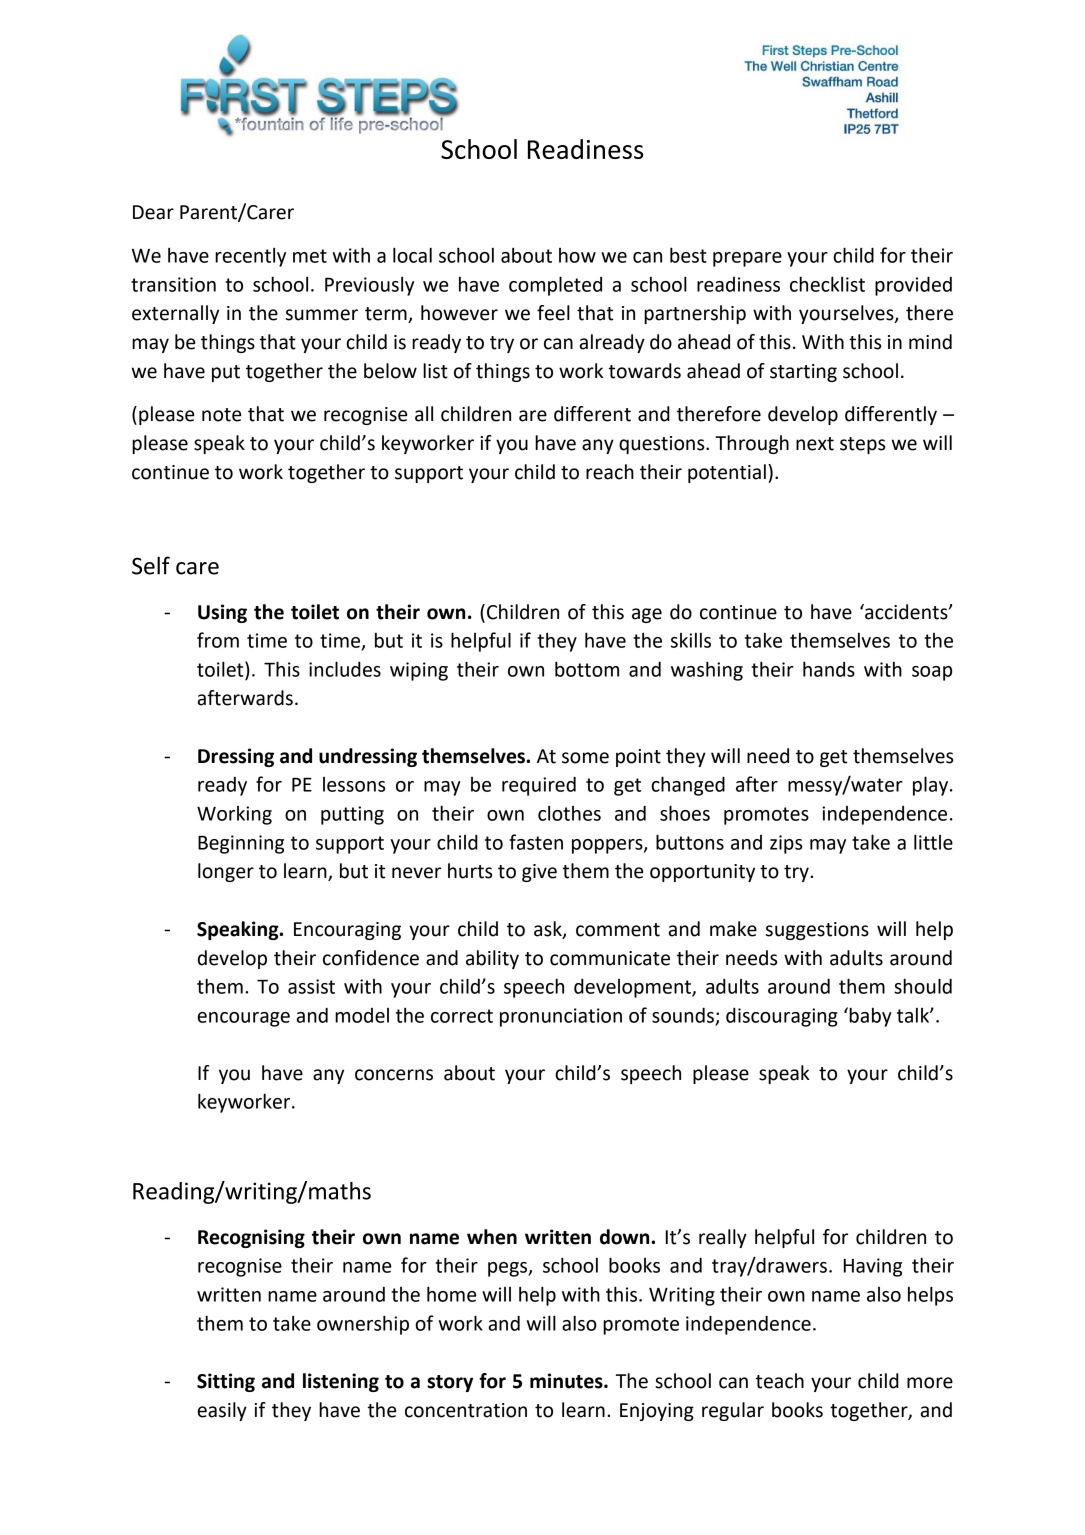 This image has height=1535, width=1085. I want to click on recently, so click(250, 257).
